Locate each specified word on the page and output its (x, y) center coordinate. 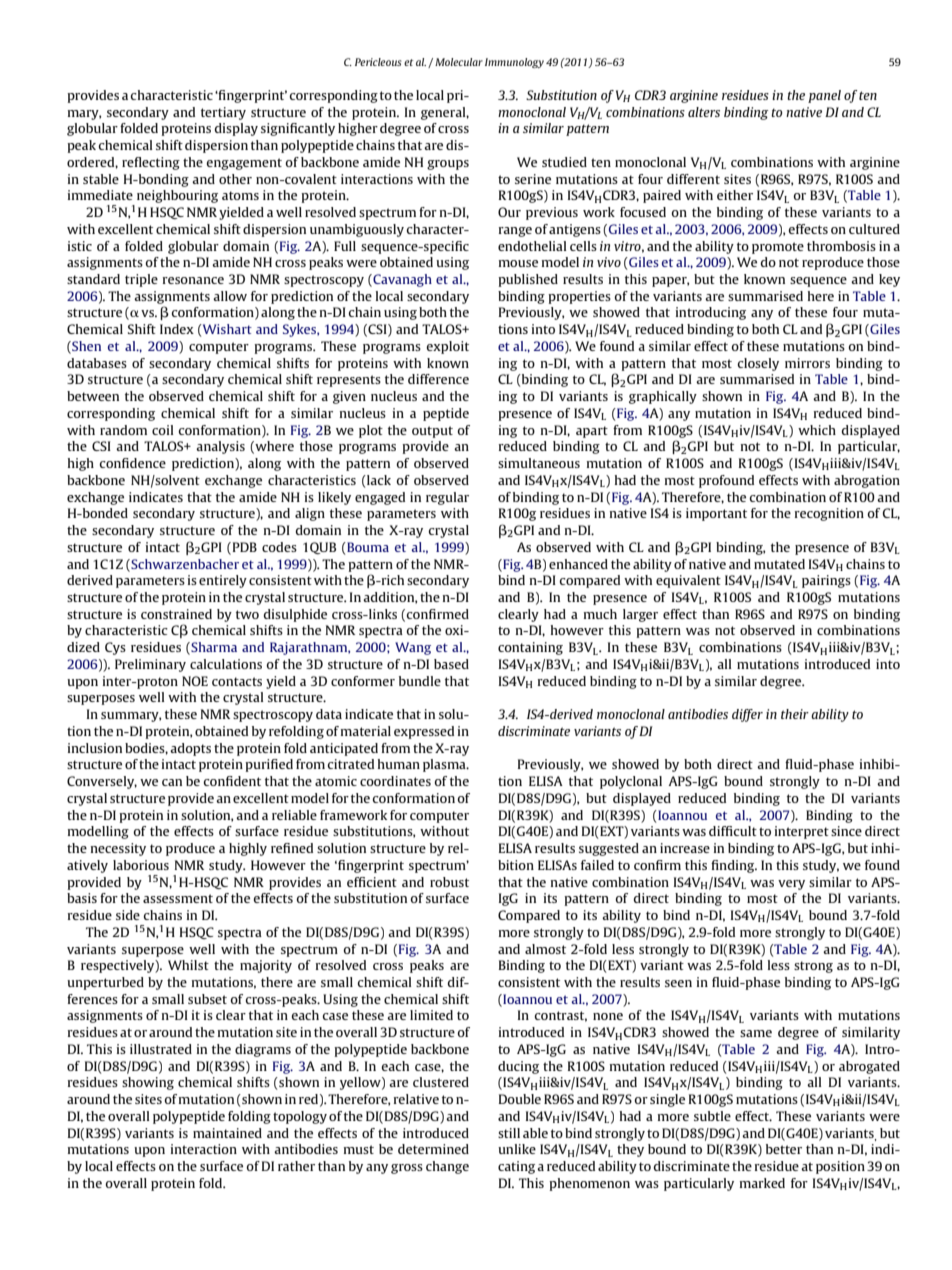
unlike (517, 1149)
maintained (227, 1133)
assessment (178, 898)
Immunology (514, 63)
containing (530, 648)
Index (177, 329)
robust (449, 882)
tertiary (223, 113)
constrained (176, 614)
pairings (826, 581)
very (791, 885)
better (784, 1149)
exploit (447, 347)
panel (824, 96)
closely (758, 364)
